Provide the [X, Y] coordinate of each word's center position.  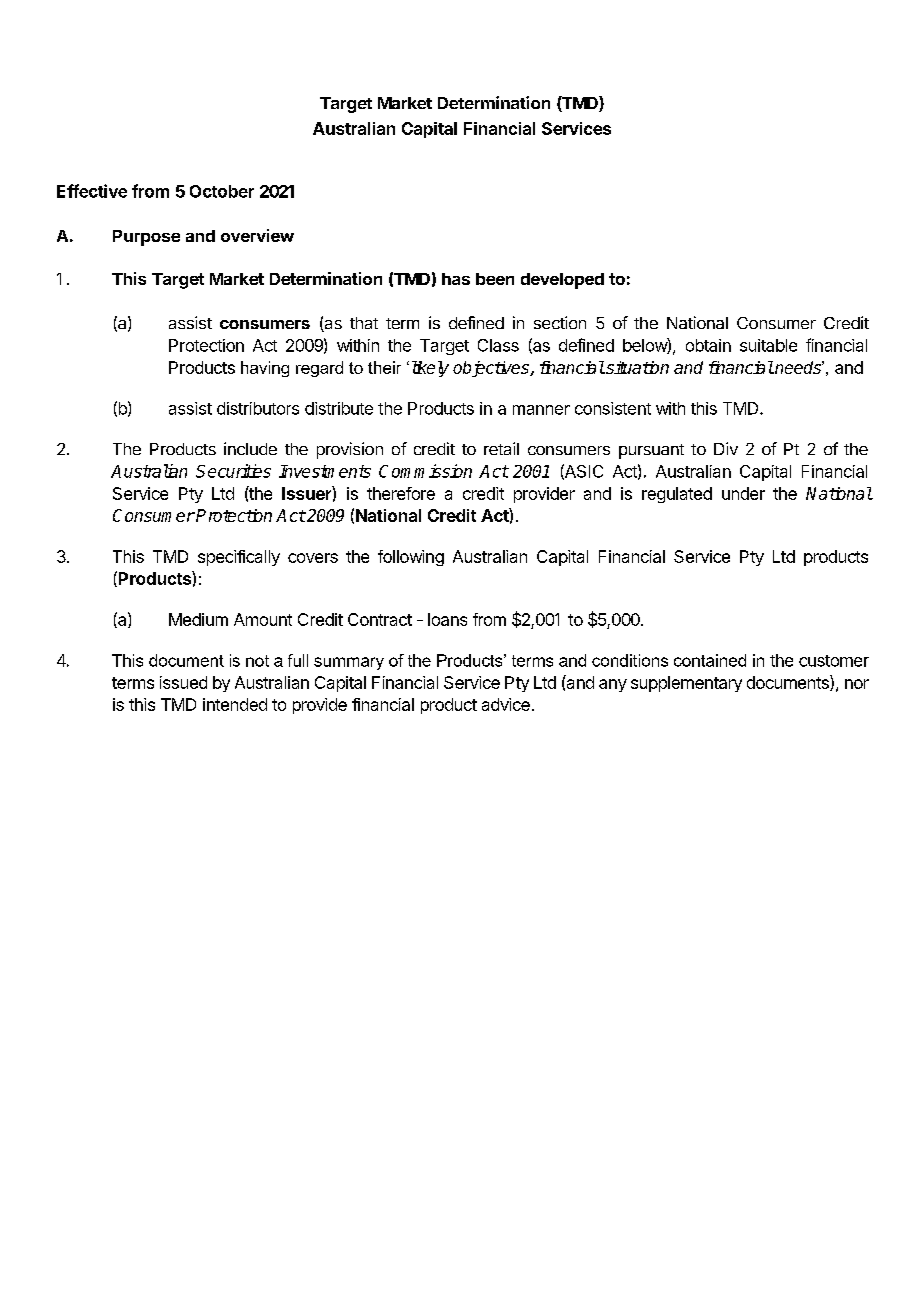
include [250, 448]
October [222, 191]
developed [562, 281]
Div [726, 448]
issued [183, 682]
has [456, 279]
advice [506, 704]
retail [501, 448]
